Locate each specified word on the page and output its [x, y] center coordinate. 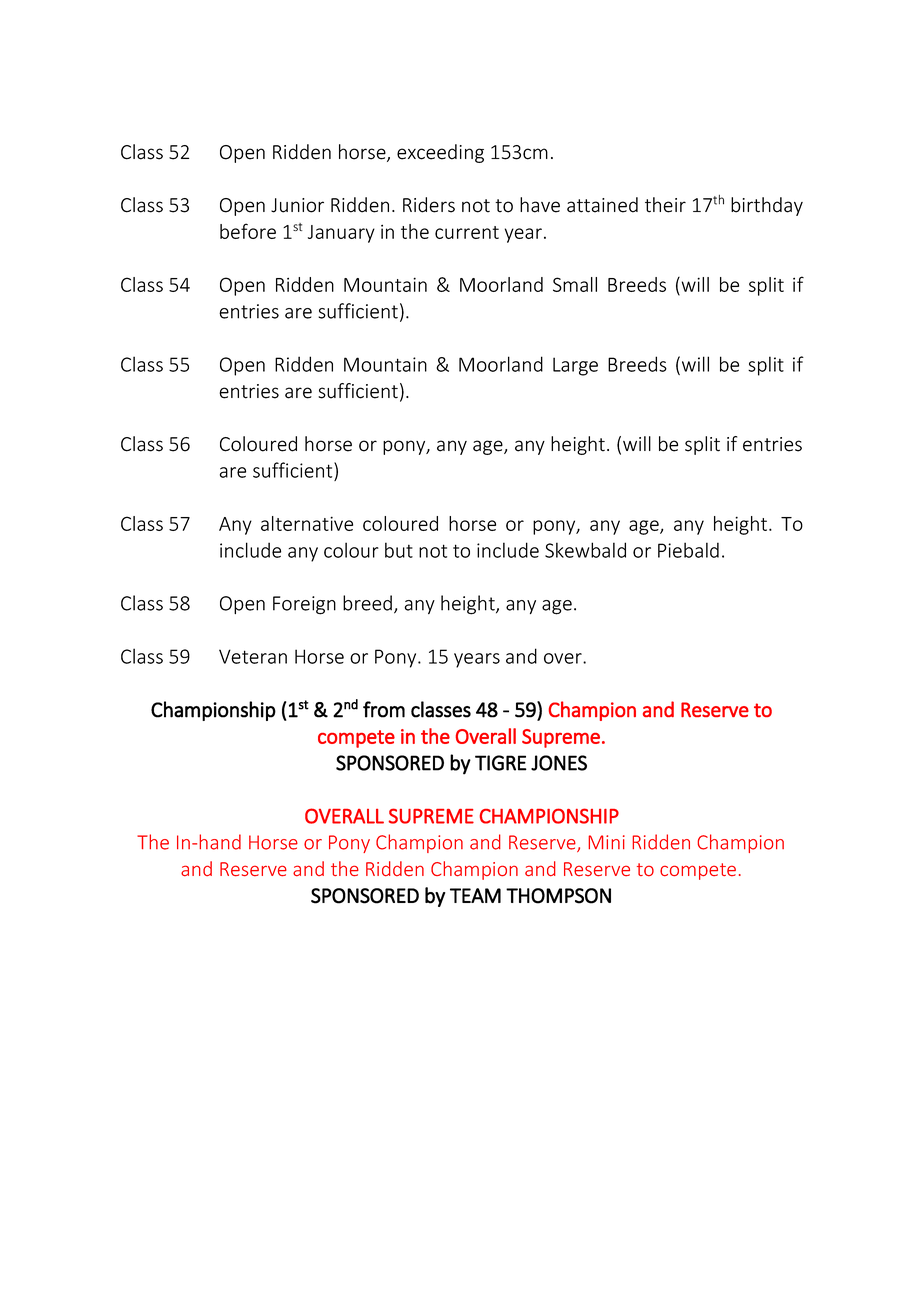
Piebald [688, 550]
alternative [307, 523]
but [399, 550]
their [665, 205]
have [540, 205]
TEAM [475, 895]
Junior [297, 205]
